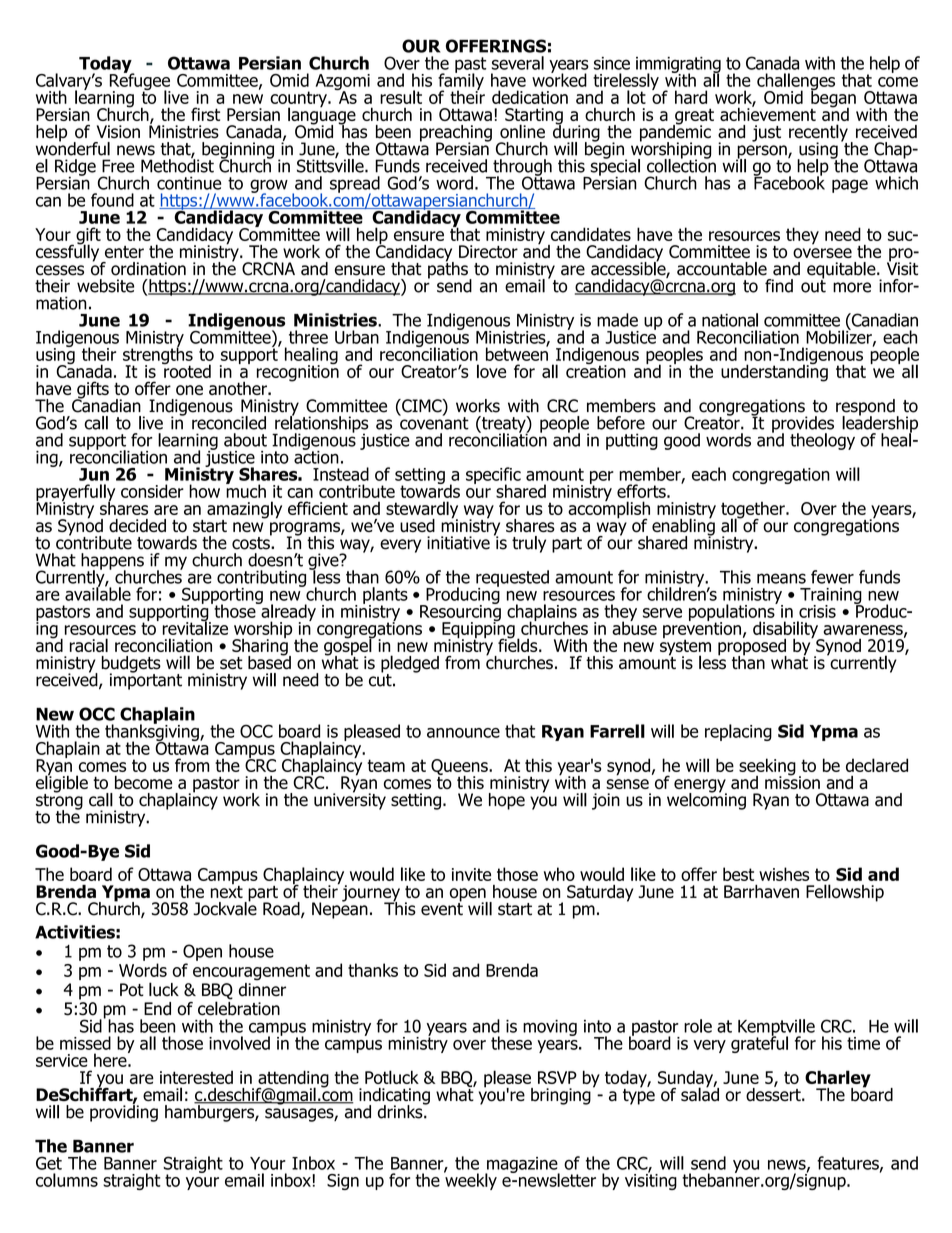 The height and width of the page is (1233, 952). I want to click on achievement, so click(768, 113).
